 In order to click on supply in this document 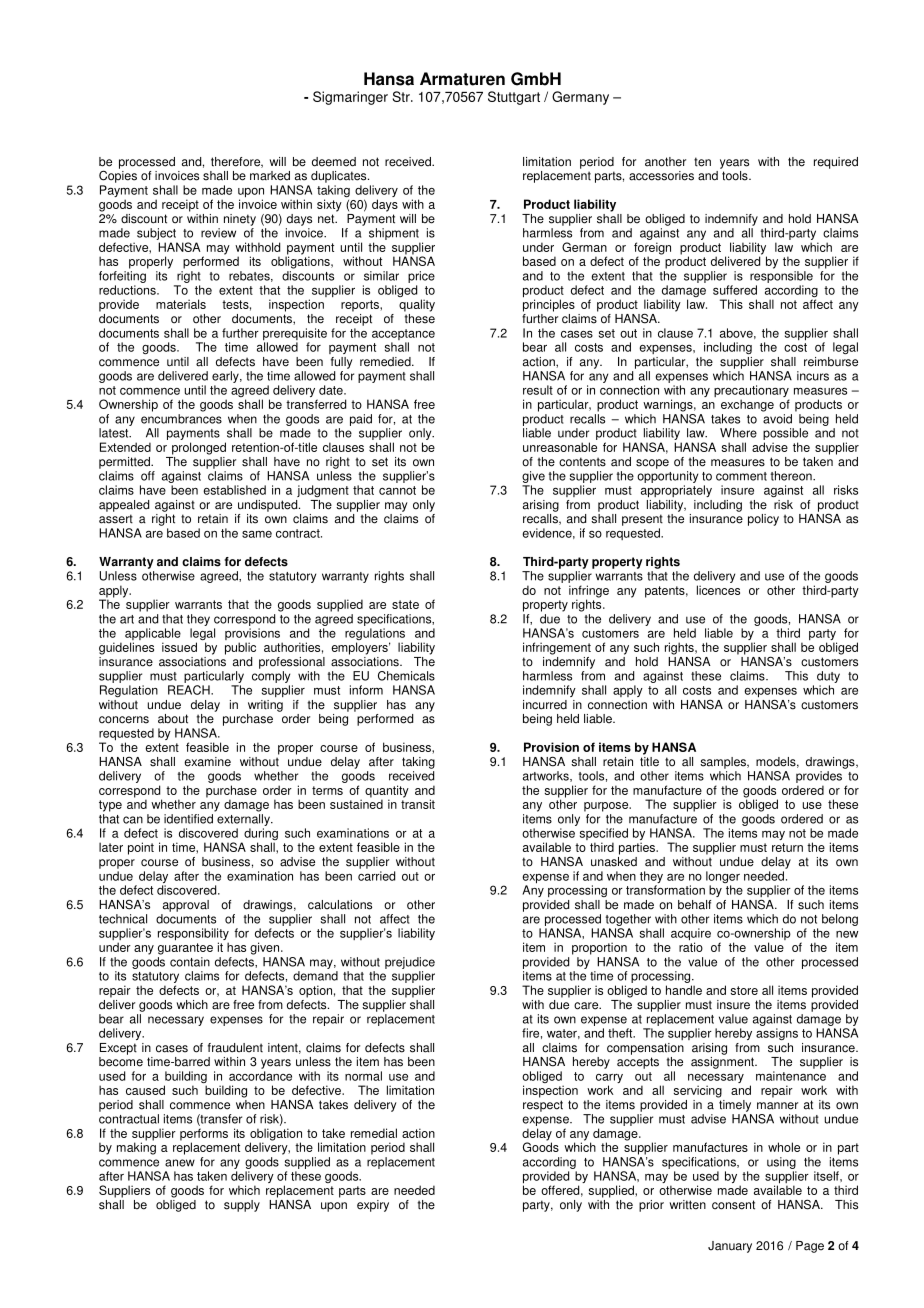, I will do `click(242, 1206)`.
